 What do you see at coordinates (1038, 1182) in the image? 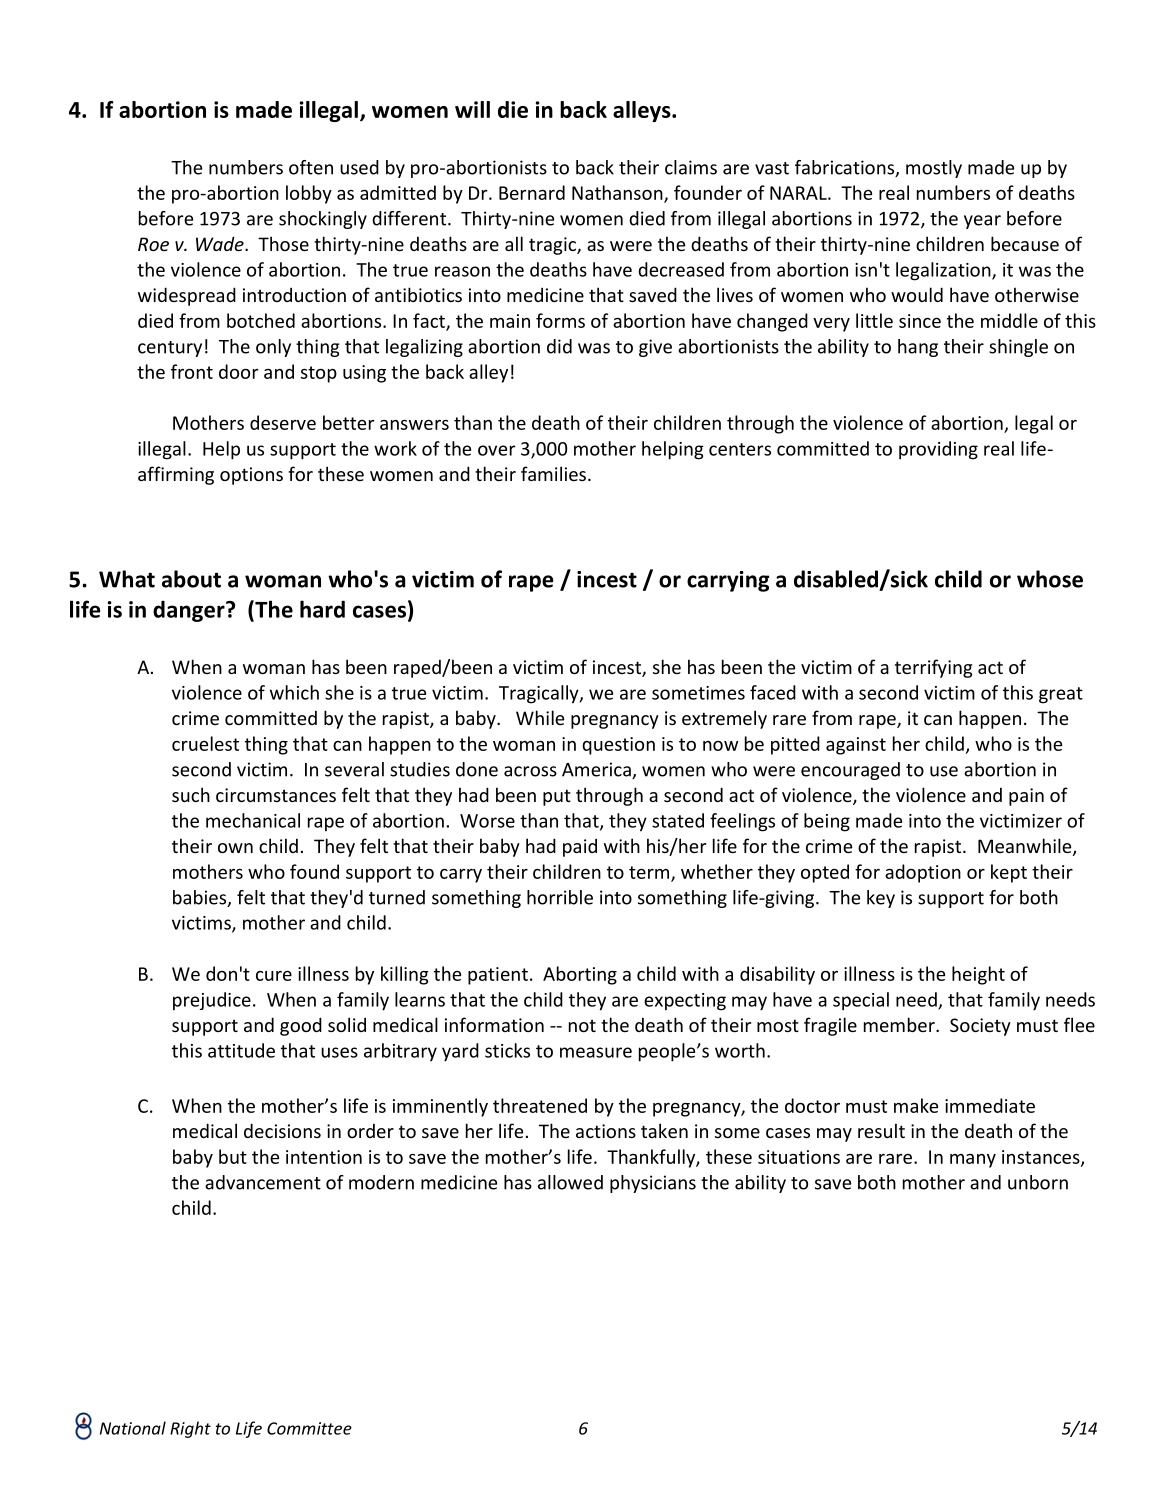
I see `unborn` at bounding box center [1038, 1182].
